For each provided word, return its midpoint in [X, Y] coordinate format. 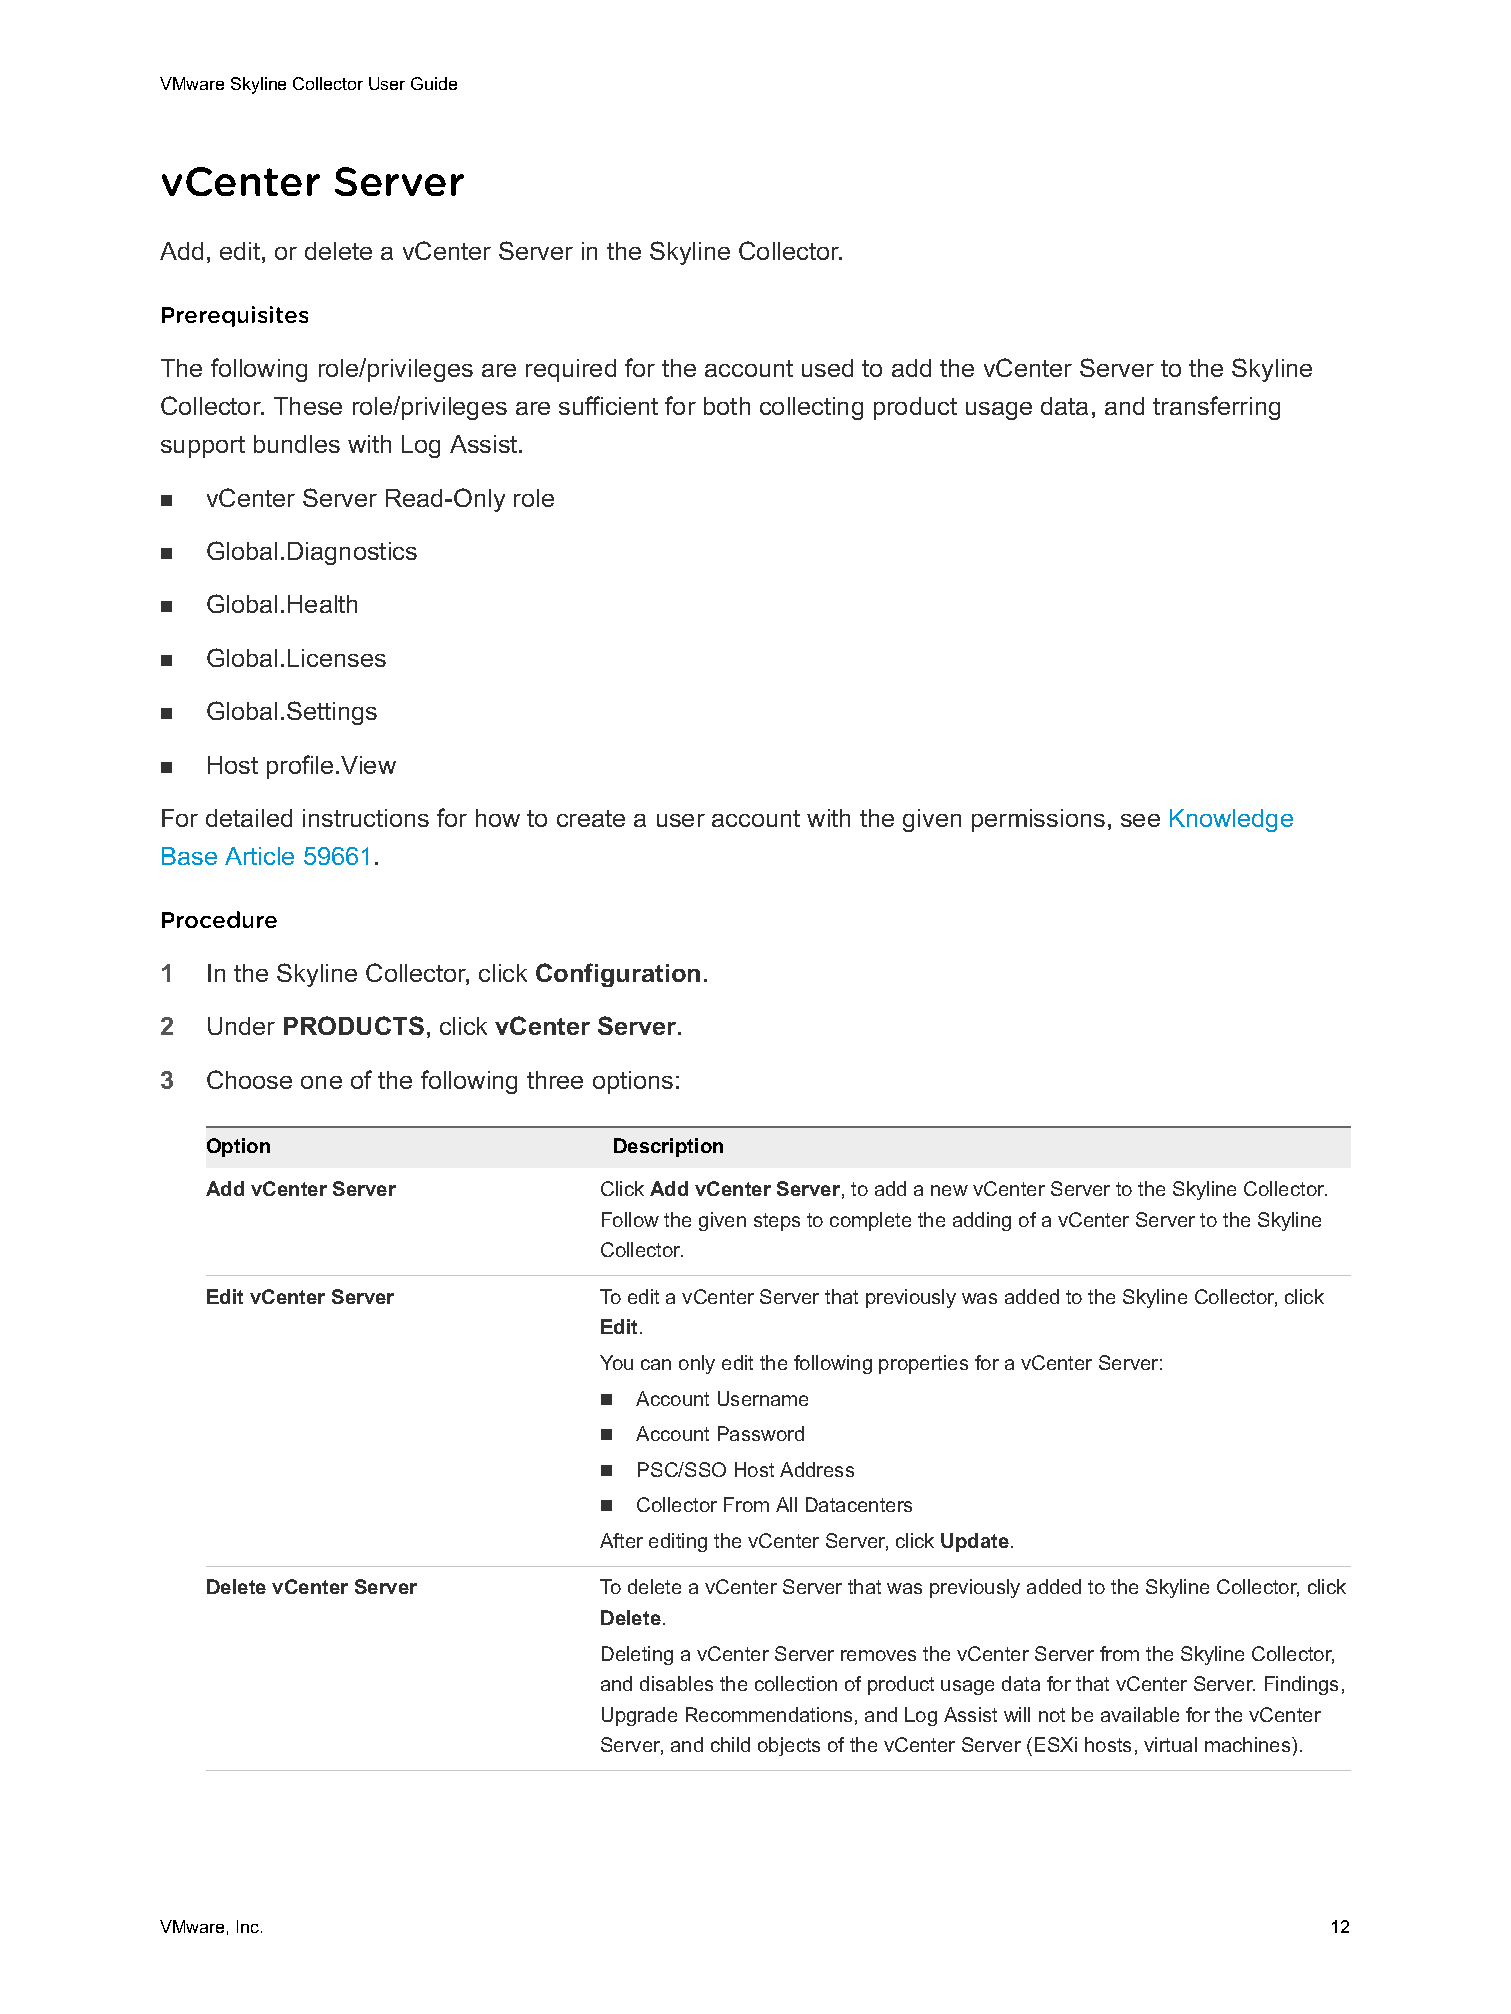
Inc [249, 1926]
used [827, 368]
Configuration [618, 975]
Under [241, 1026]
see [1140, 820]
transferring [1216, 408]
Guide [434, 83]
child [730, 1744]
